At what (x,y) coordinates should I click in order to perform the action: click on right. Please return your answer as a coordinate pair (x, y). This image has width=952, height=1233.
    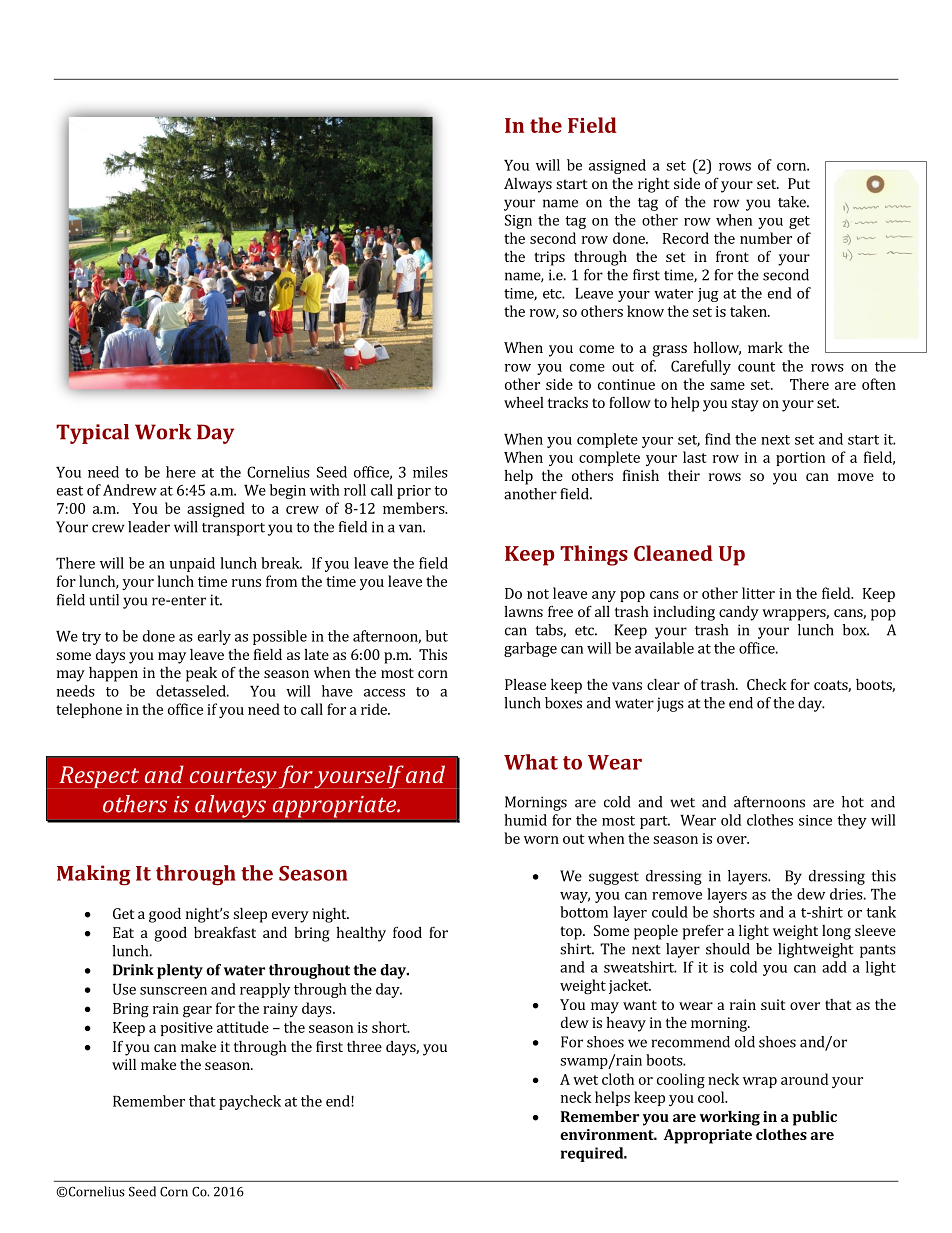
    Looking at the image, I should click on (653, 185).
